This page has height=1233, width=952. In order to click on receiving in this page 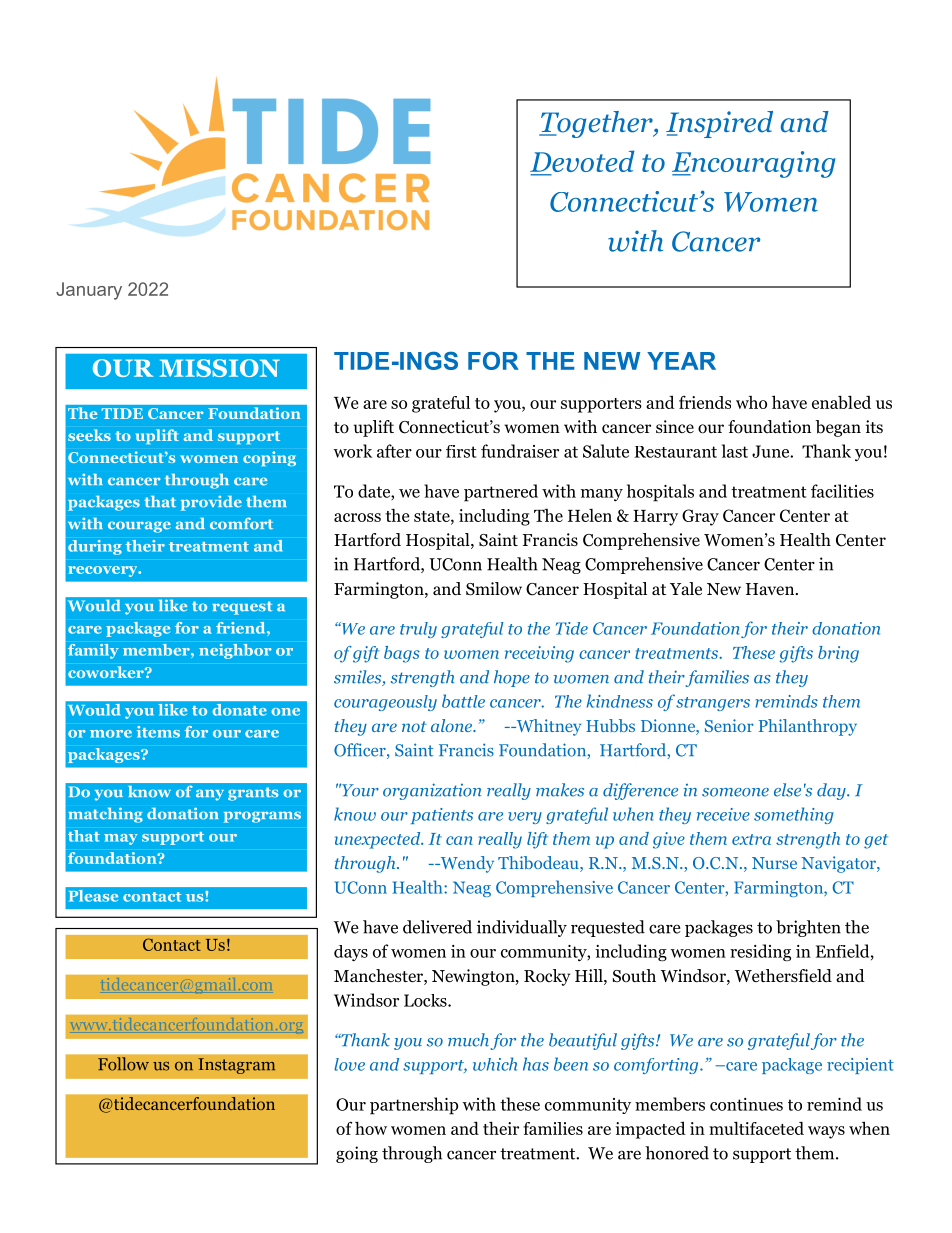, I will do `click(539, 654)`.
